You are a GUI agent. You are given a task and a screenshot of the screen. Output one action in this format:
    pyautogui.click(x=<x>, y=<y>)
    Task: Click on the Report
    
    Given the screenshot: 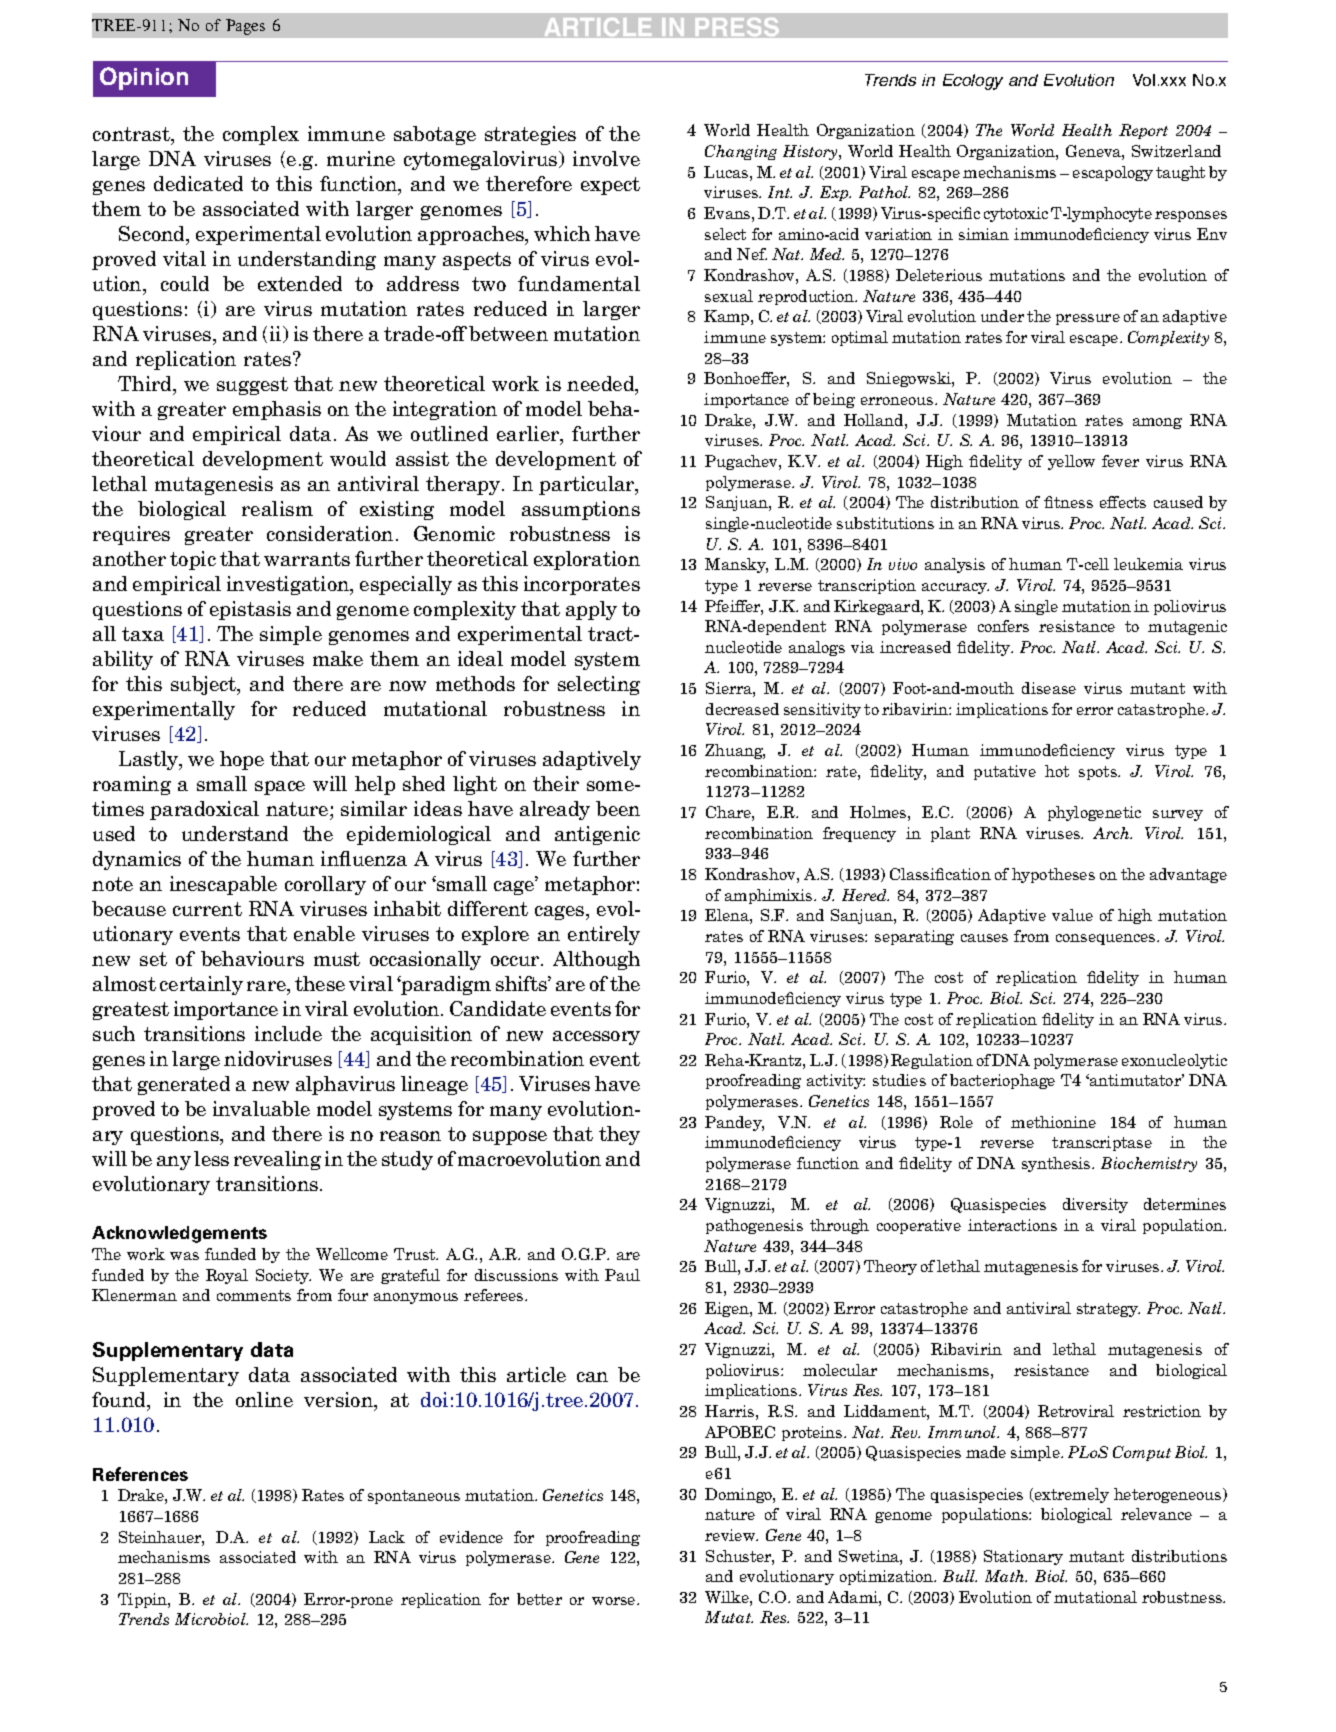 What is the action you would take?
    pyautogui.click(x=1143, y=131)
